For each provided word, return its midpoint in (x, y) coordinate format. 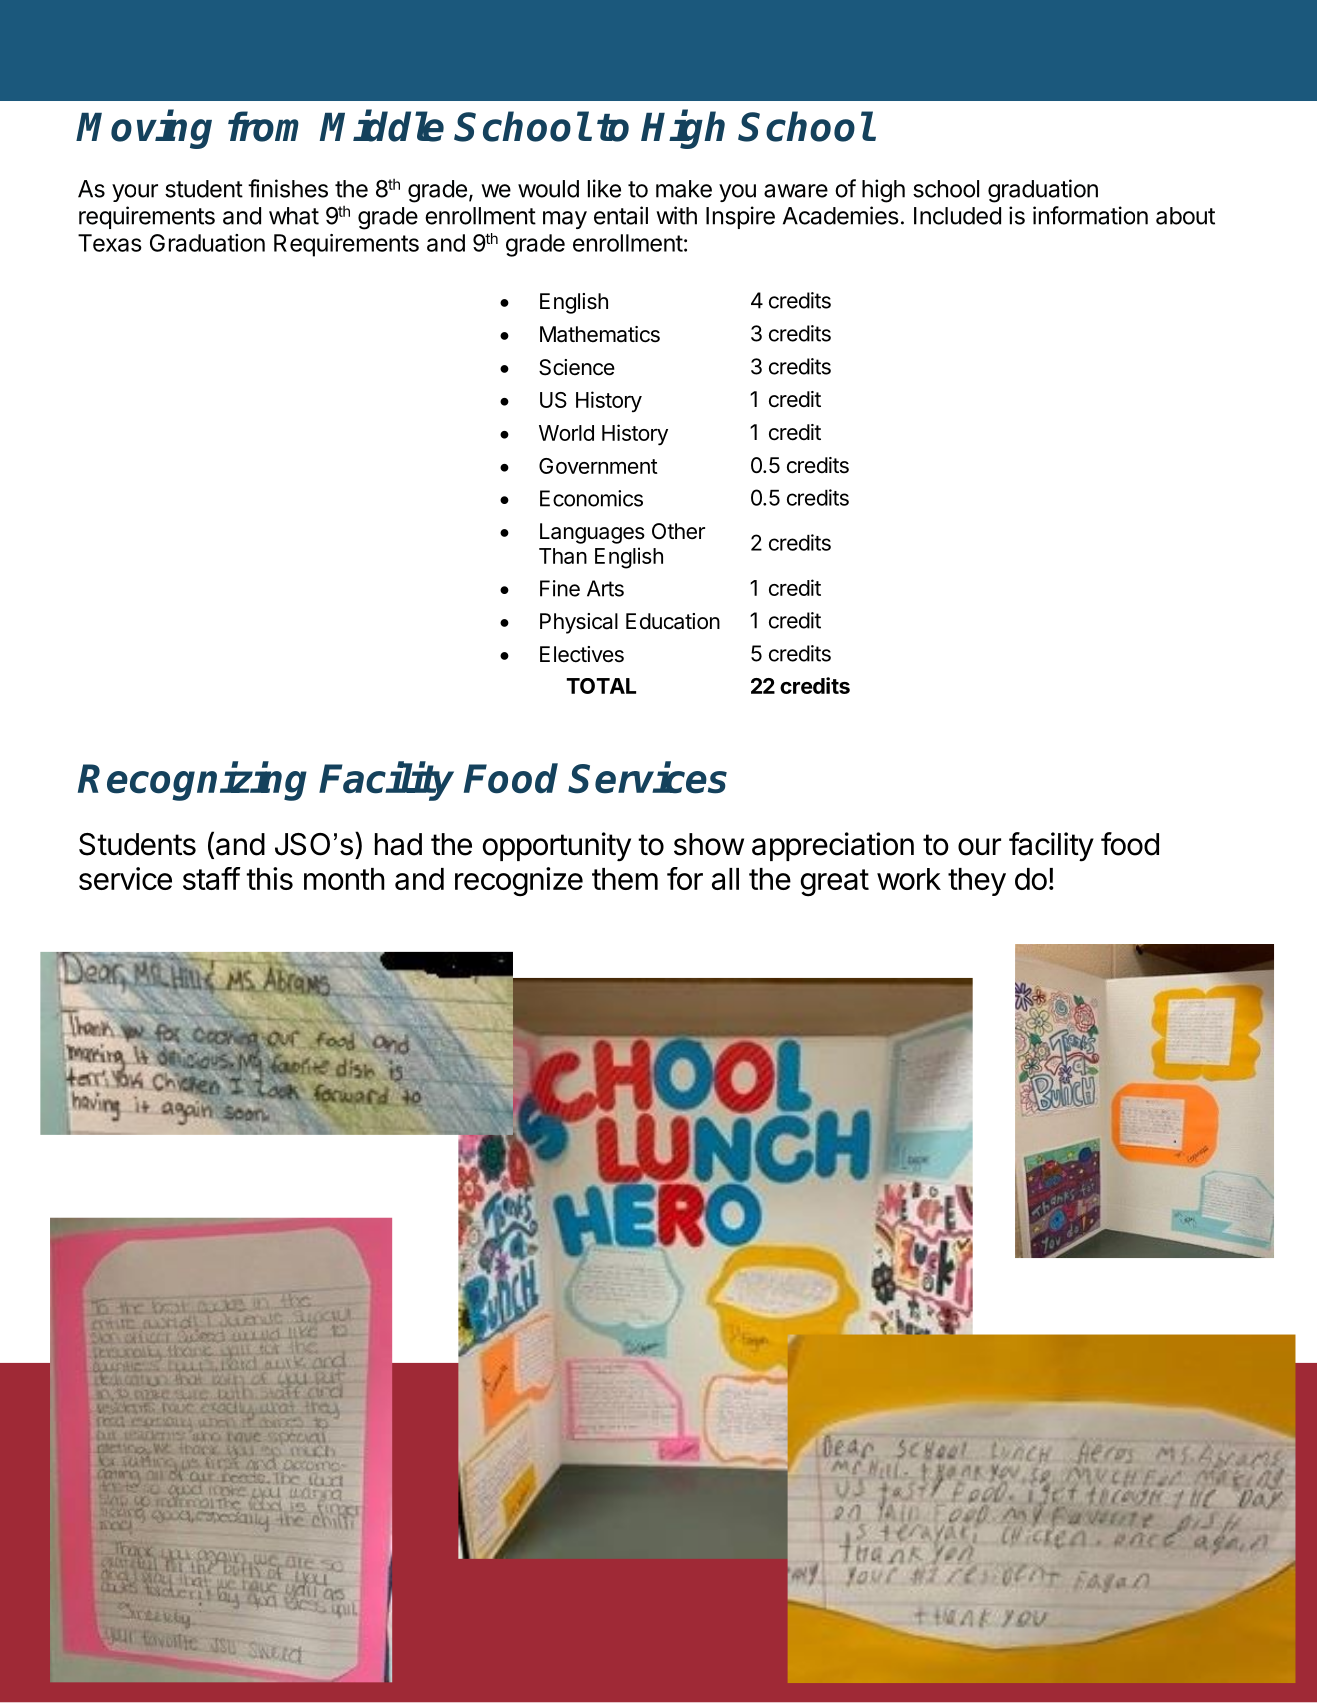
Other (678, 531)
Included (957, 216)
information (1090, 215)
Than (563, 556)
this (269, 878)
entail (621, 215)
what (294, 216)
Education (673, 621)
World (566, 433)
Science (577, 367)
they (977, 882)
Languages (592, 533)
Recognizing (192, 781)
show (709, 844)
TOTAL (601, 686)
